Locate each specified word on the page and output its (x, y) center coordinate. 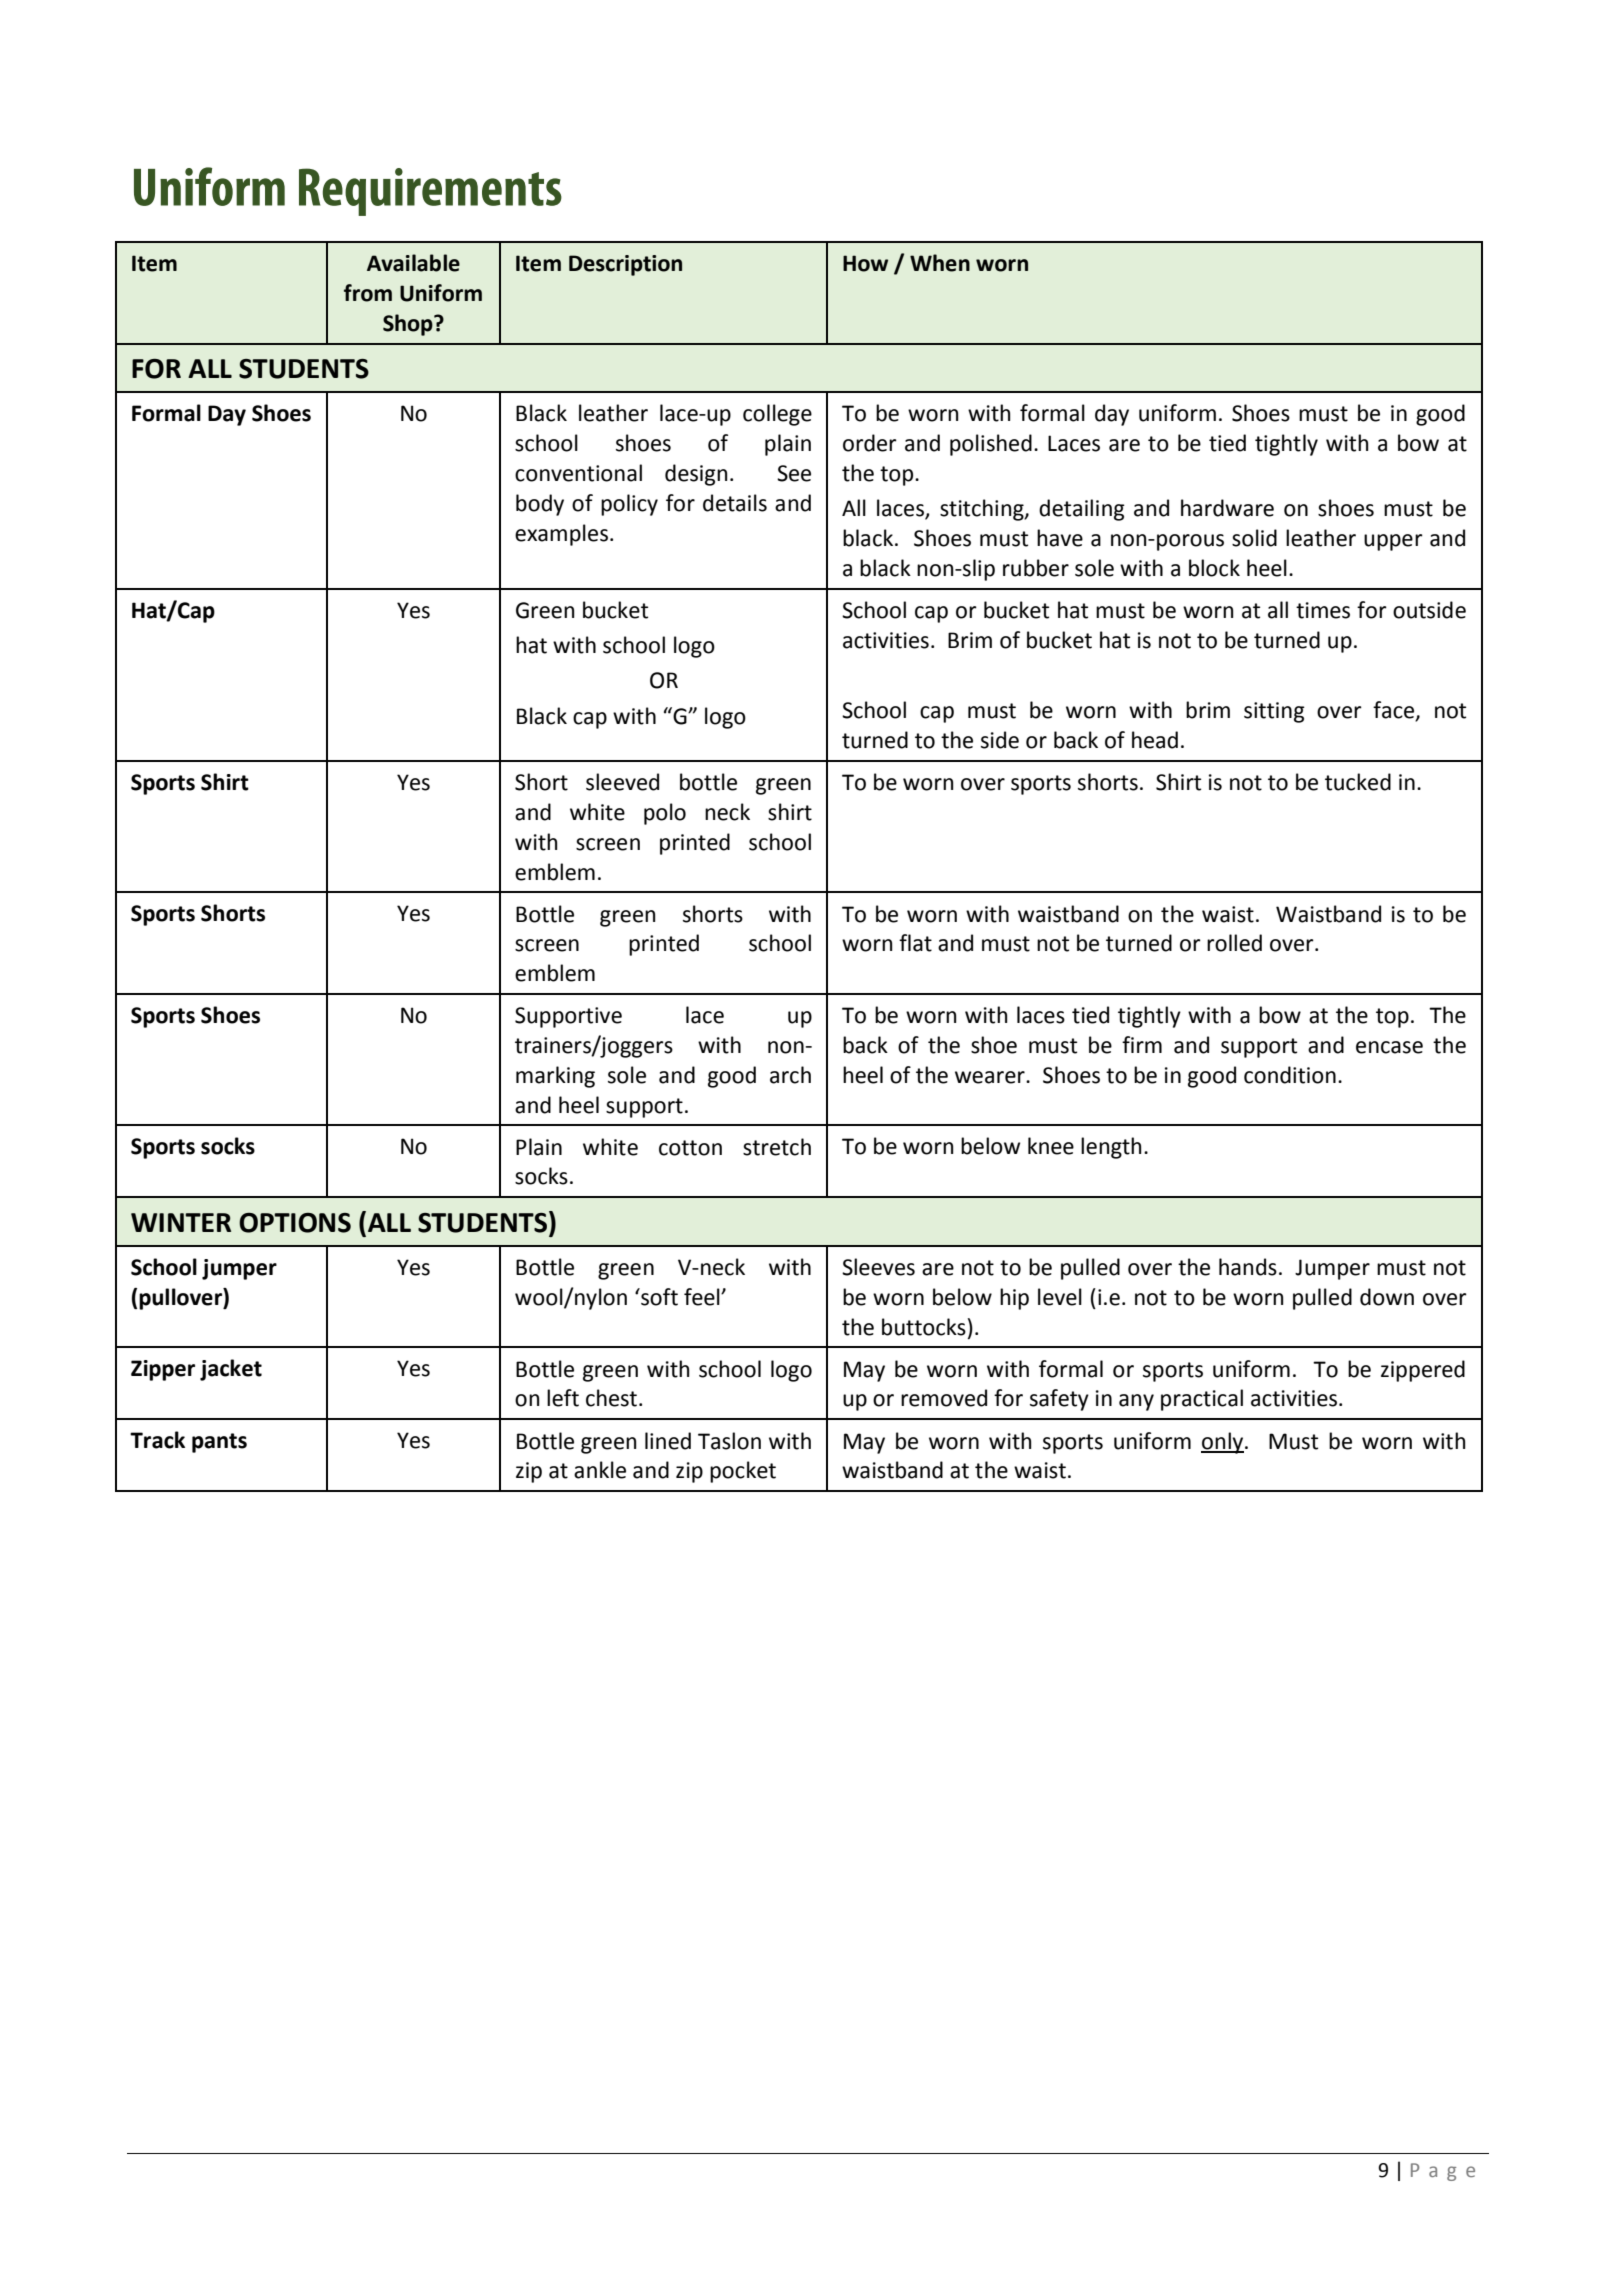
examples (561, 535)
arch (790, 1075)
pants (219, 1443)
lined (668, 1441)
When (940, 263)
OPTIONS (295, 1223)
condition (1290, 1075)
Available (413, 263)
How (865, 263)
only (1223, 1443)
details (735, 503)
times (1323, 610)
